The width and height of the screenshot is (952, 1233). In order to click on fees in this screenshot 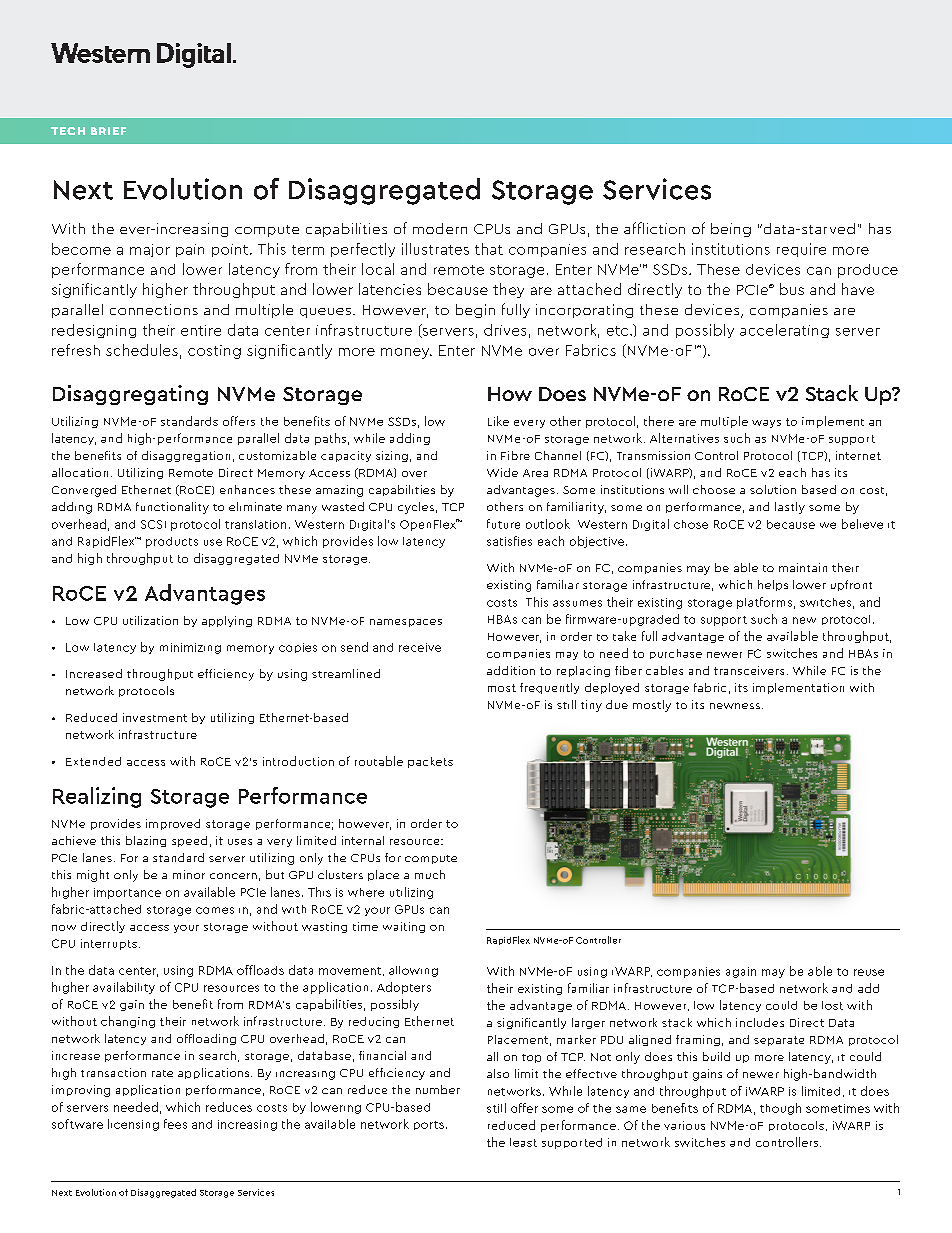, I will do `click(175, 1124)`.
